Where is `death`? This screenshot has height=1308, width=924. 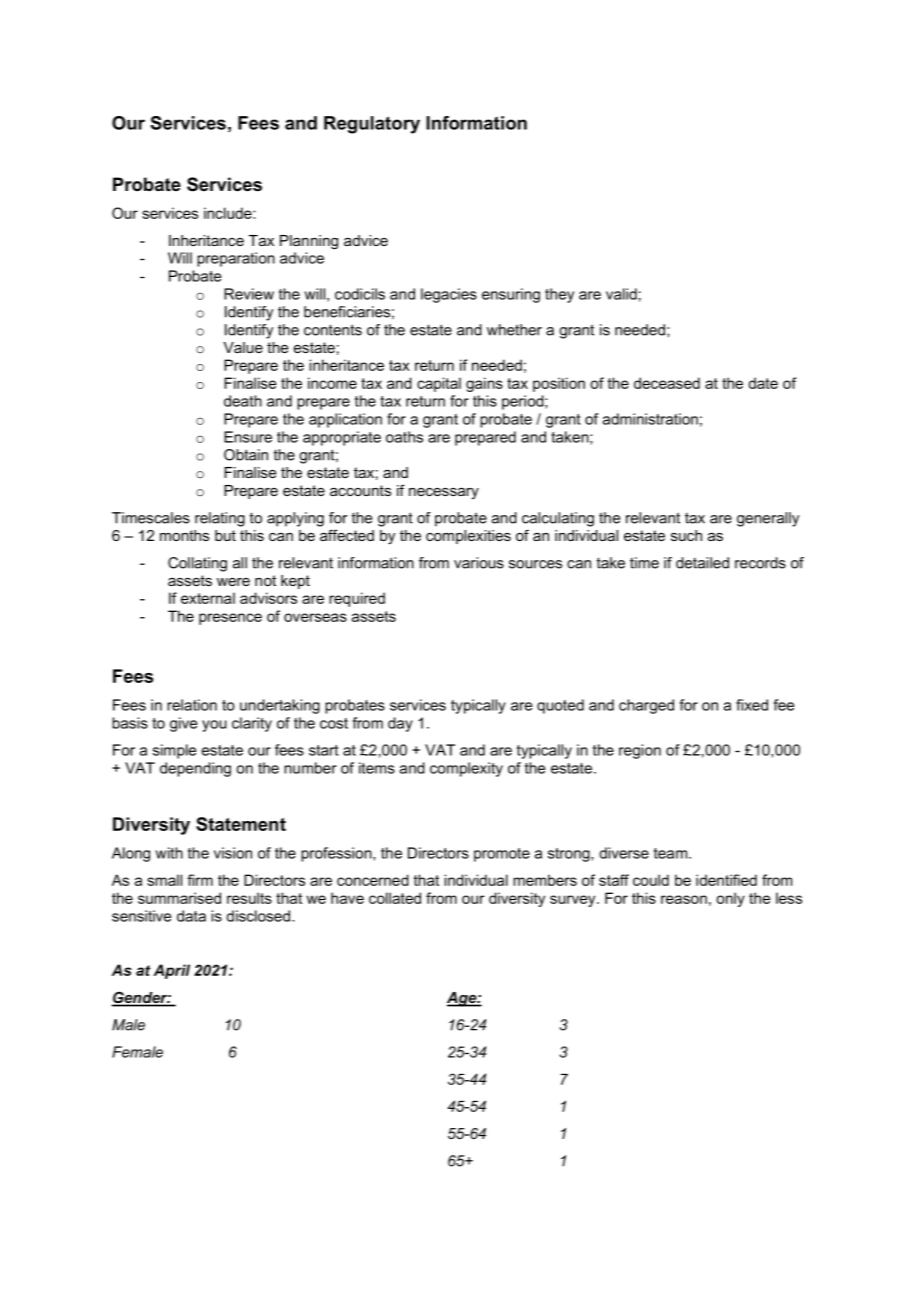
death is located at coordinates (243, 401).
